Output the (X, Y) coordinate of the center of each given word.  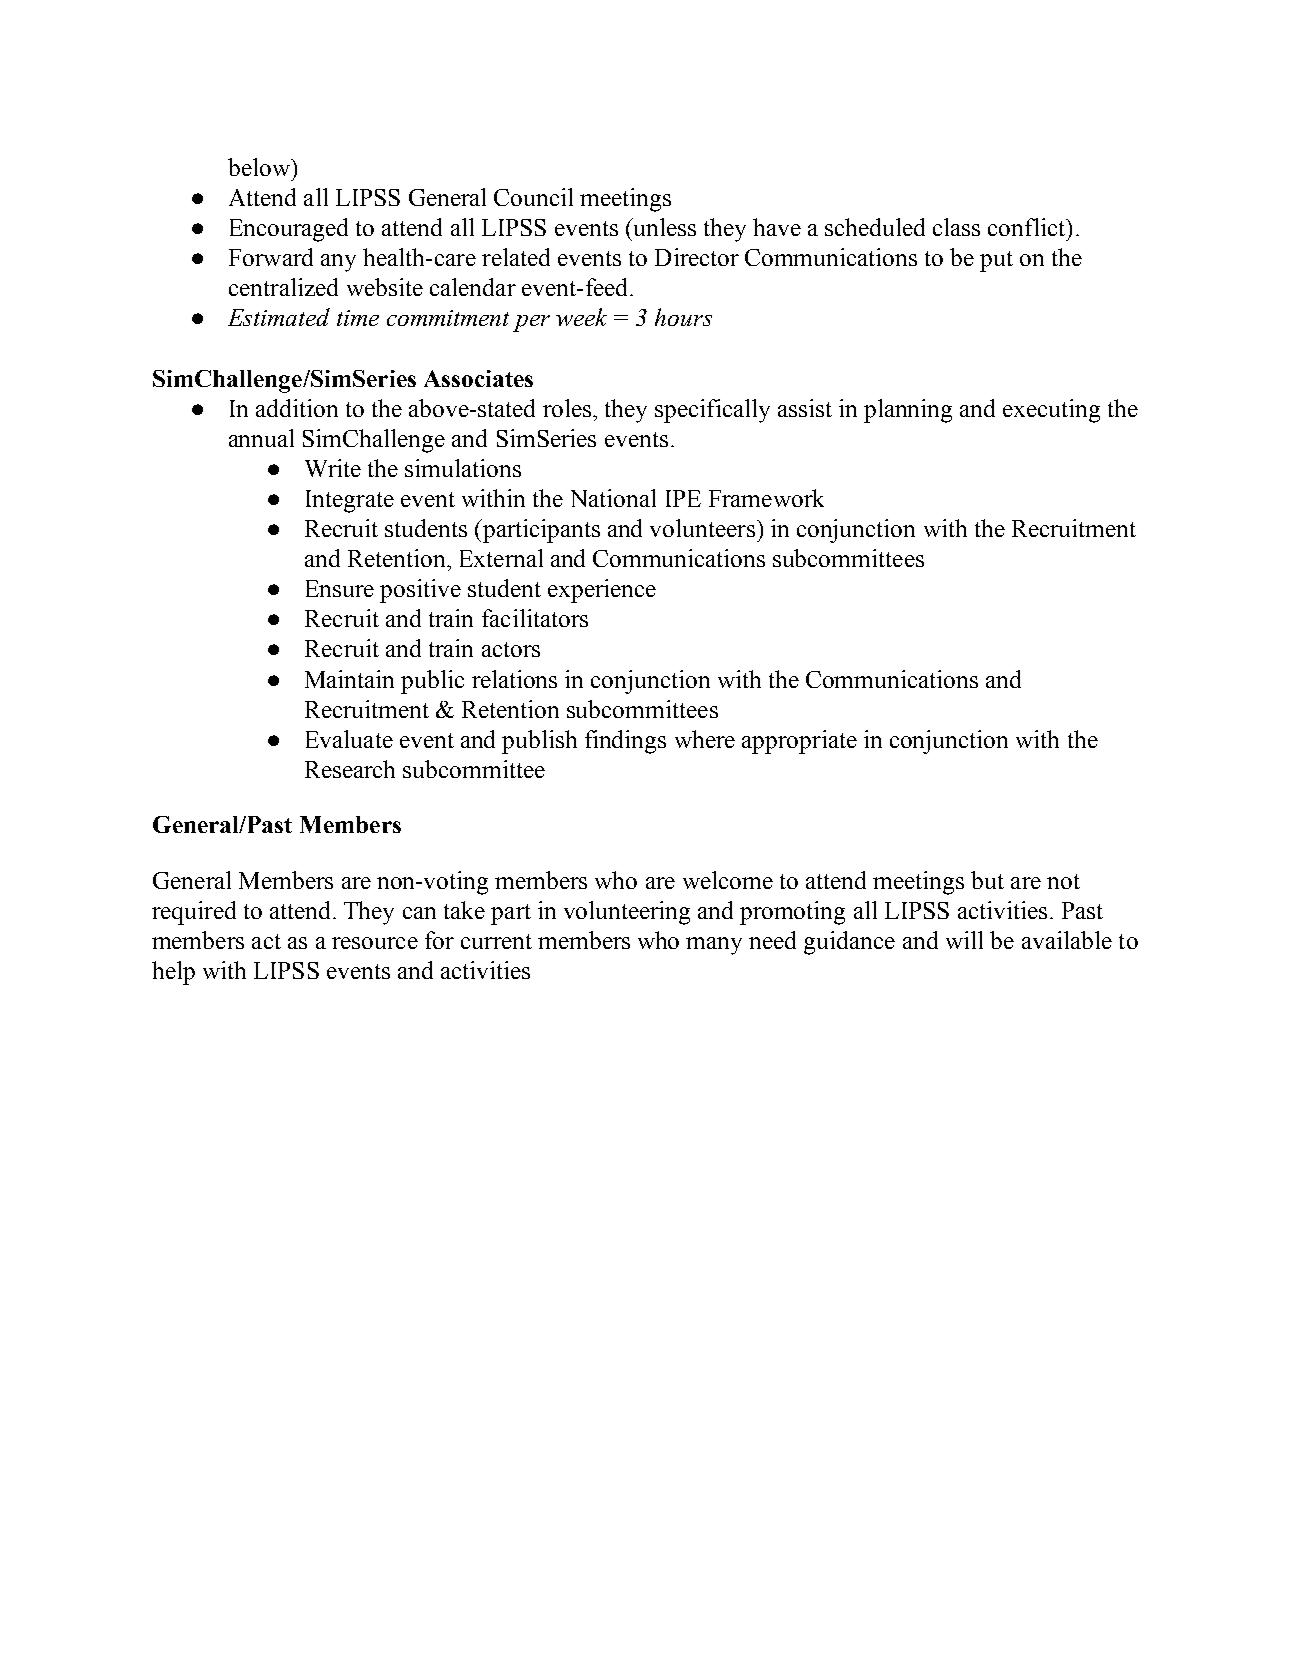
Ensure (340, 588)
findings (625, 742)
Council (533, 197)
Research (350, 769)
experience (602, 591)
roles (567, 408)
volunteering (627, 913)
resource (375, 943)
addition (297, 408)
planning (908, 411)
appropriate (799, 742)
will (964, 940)
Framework (766, 498)
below (260, 167)
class (956, 227)
